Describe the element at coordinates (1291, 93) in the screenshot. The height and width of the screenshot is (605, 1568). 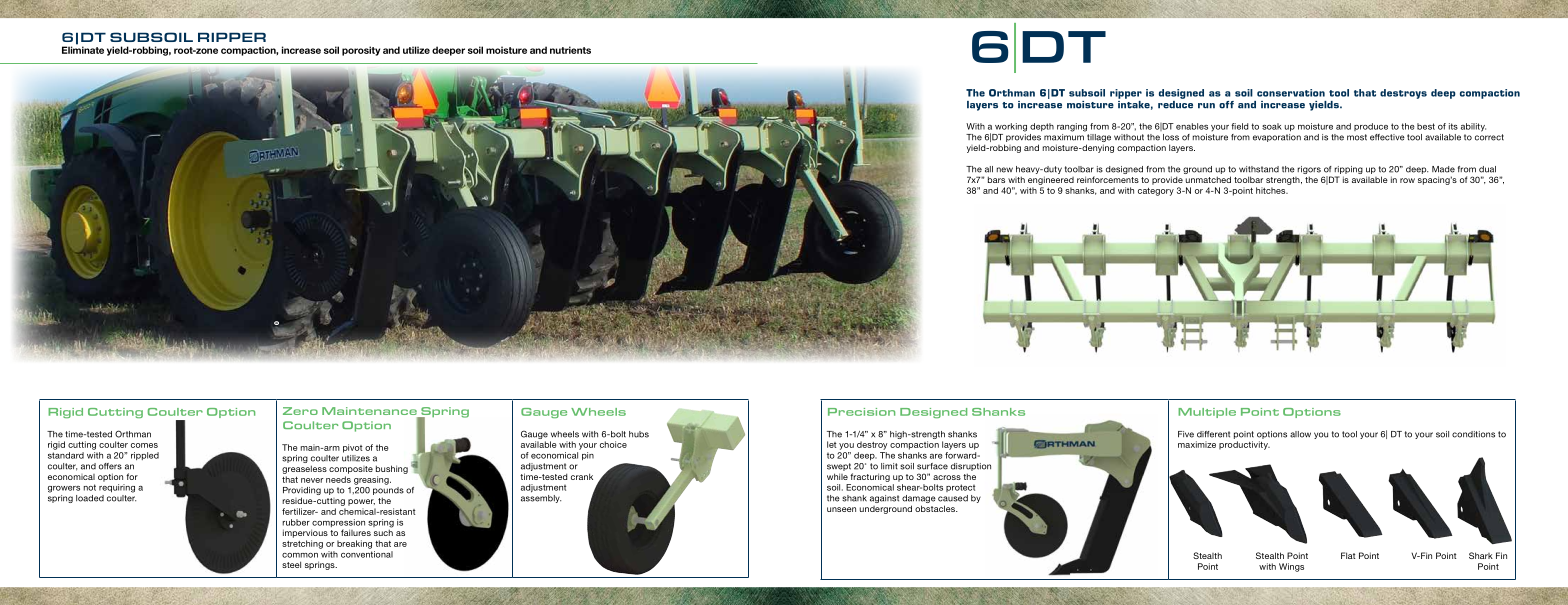
I see `conservation` at that location.
